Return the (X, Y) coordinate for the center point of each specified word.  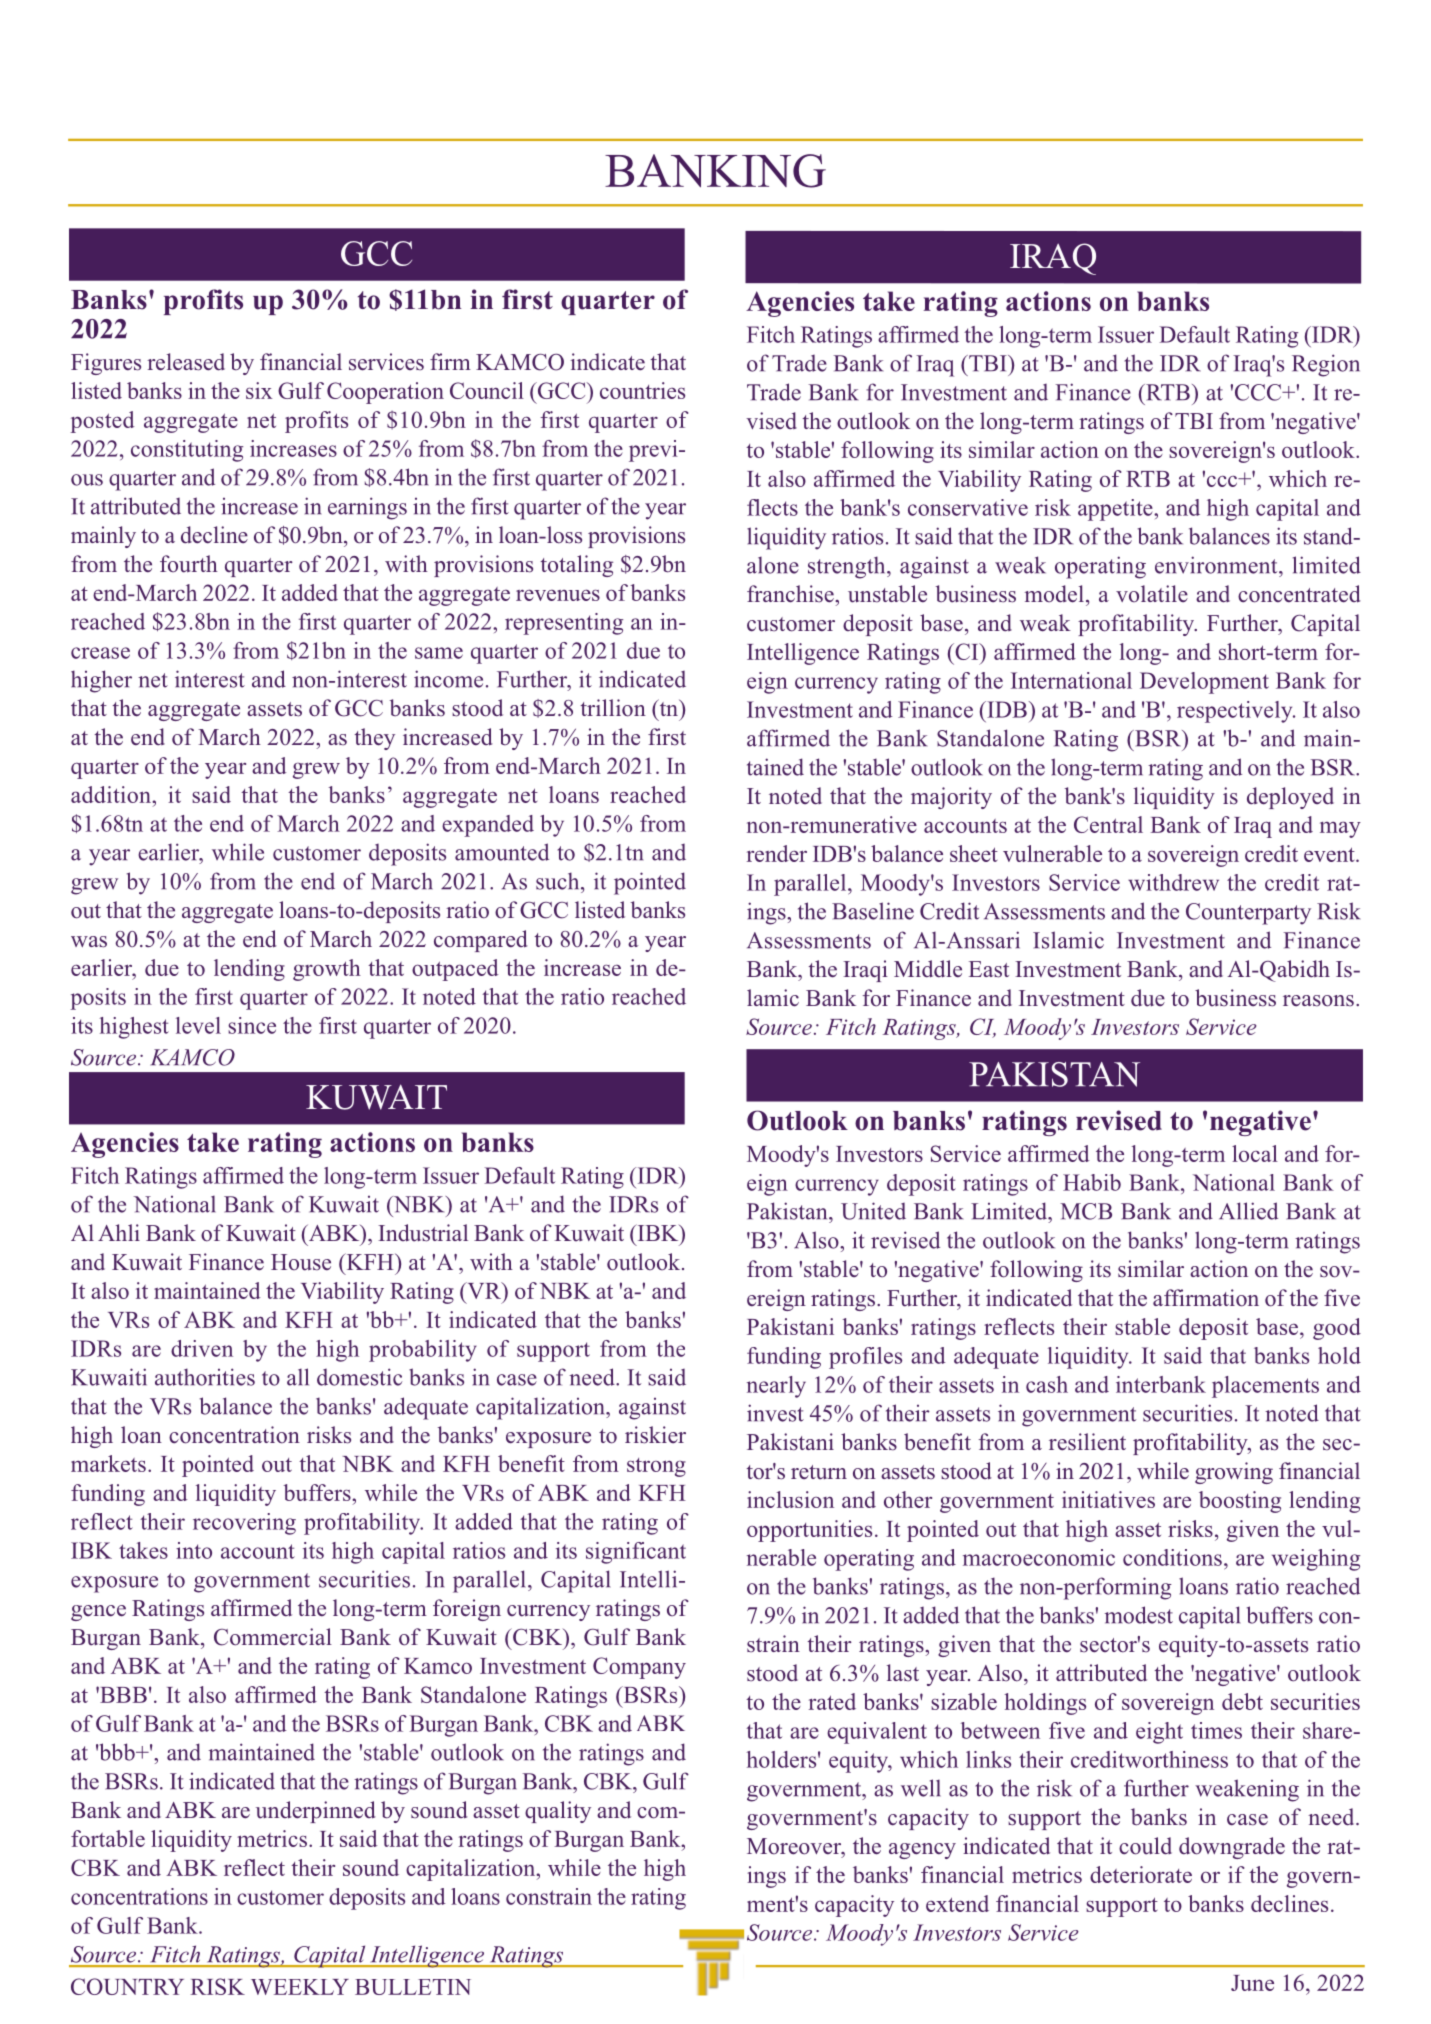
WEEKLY (300, 1987)
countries (642, 390)
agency (922, 1851)
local (1255, 1153)
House (301, 1262)
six (259, 390)
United (873, 1211)
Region (1326, 365)
